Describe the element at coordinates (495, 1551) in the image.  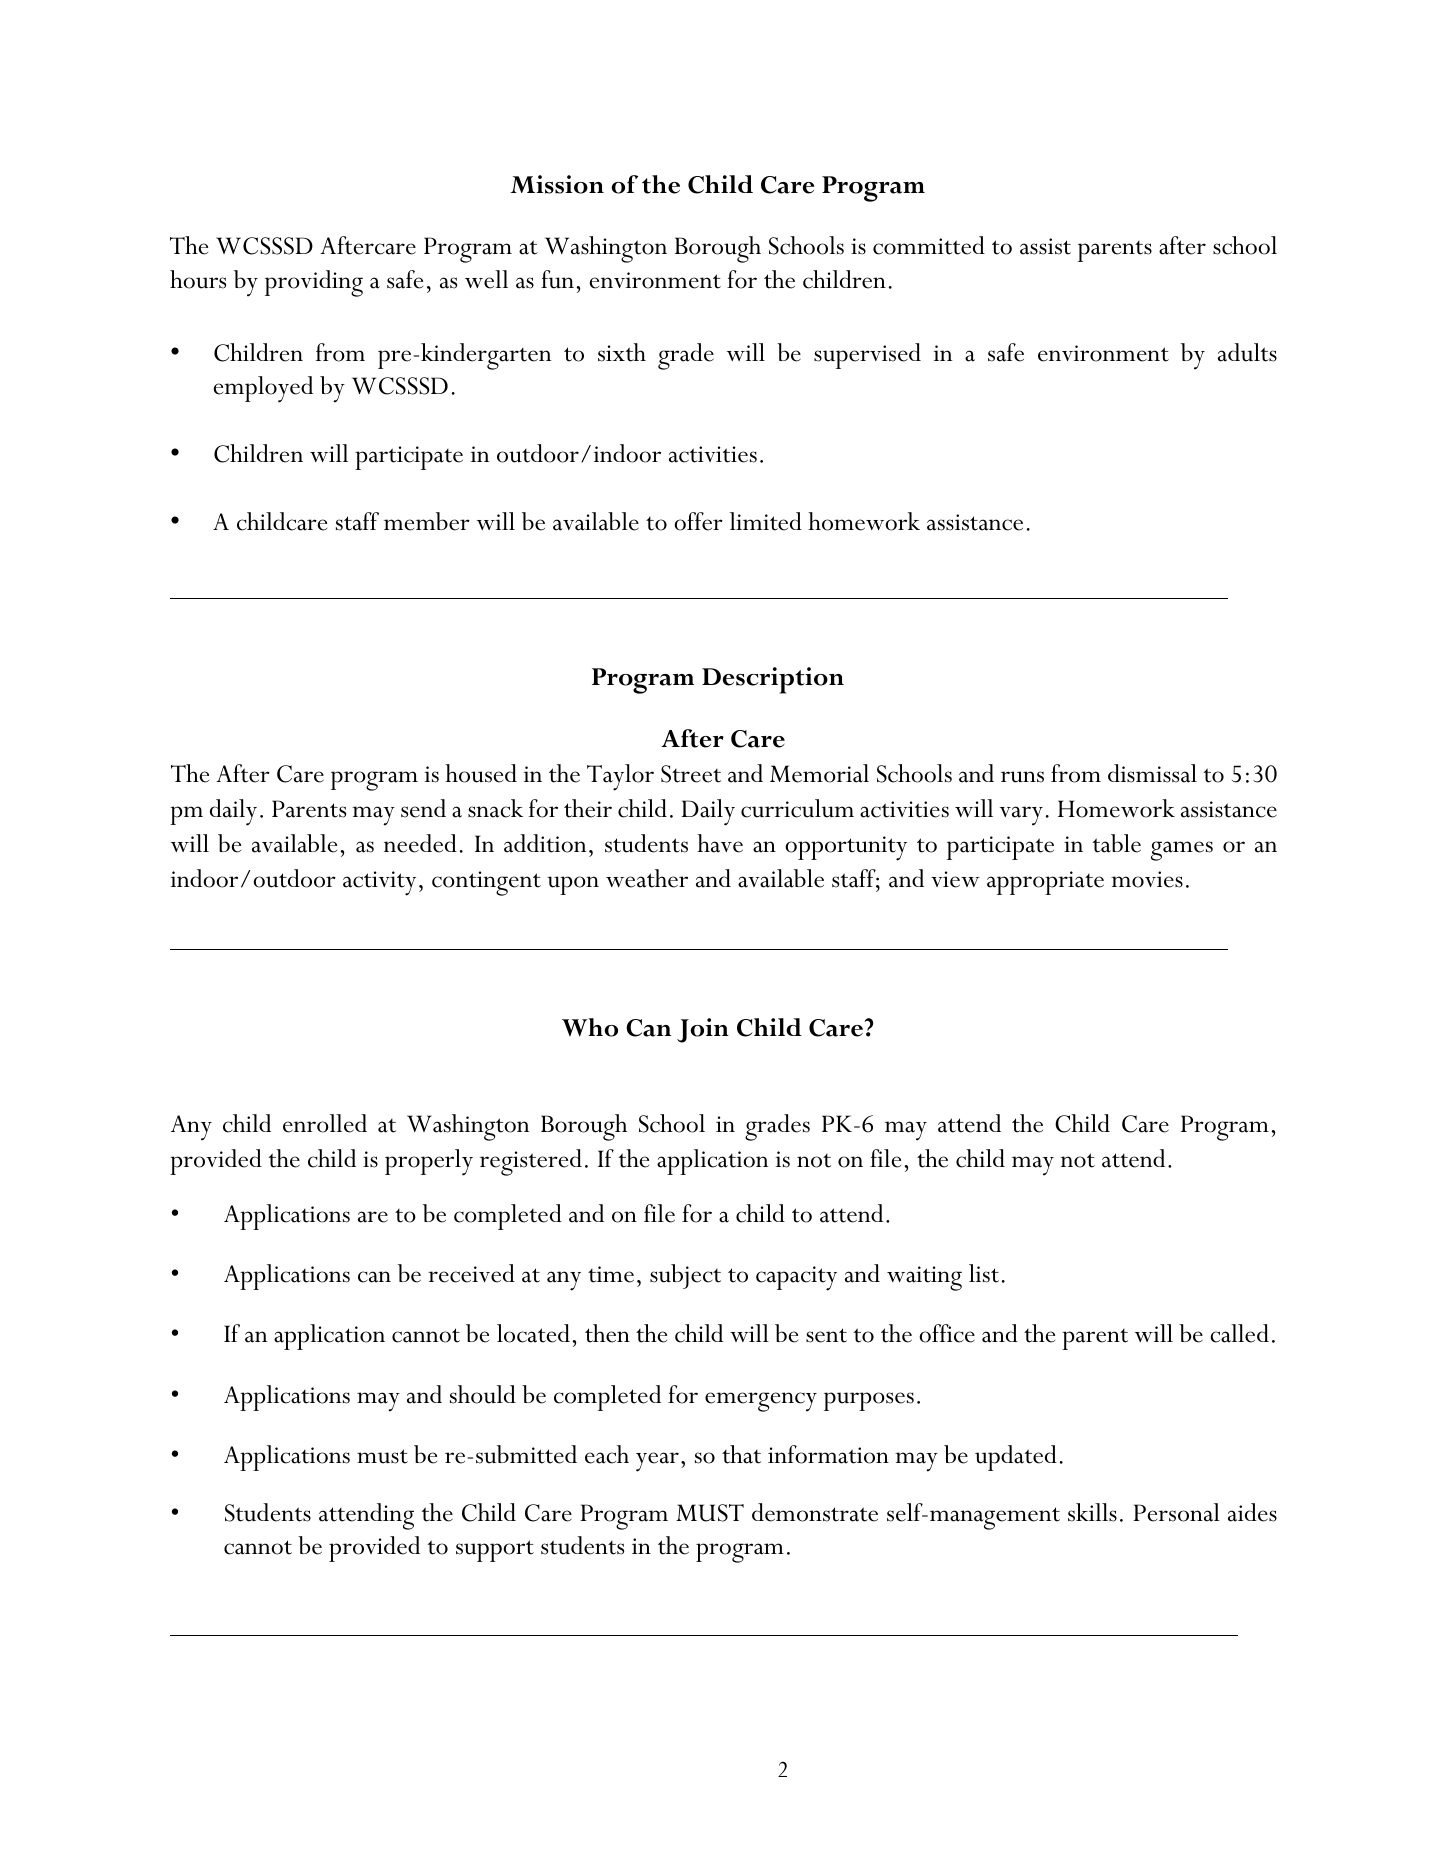
I see `support` at that location.
